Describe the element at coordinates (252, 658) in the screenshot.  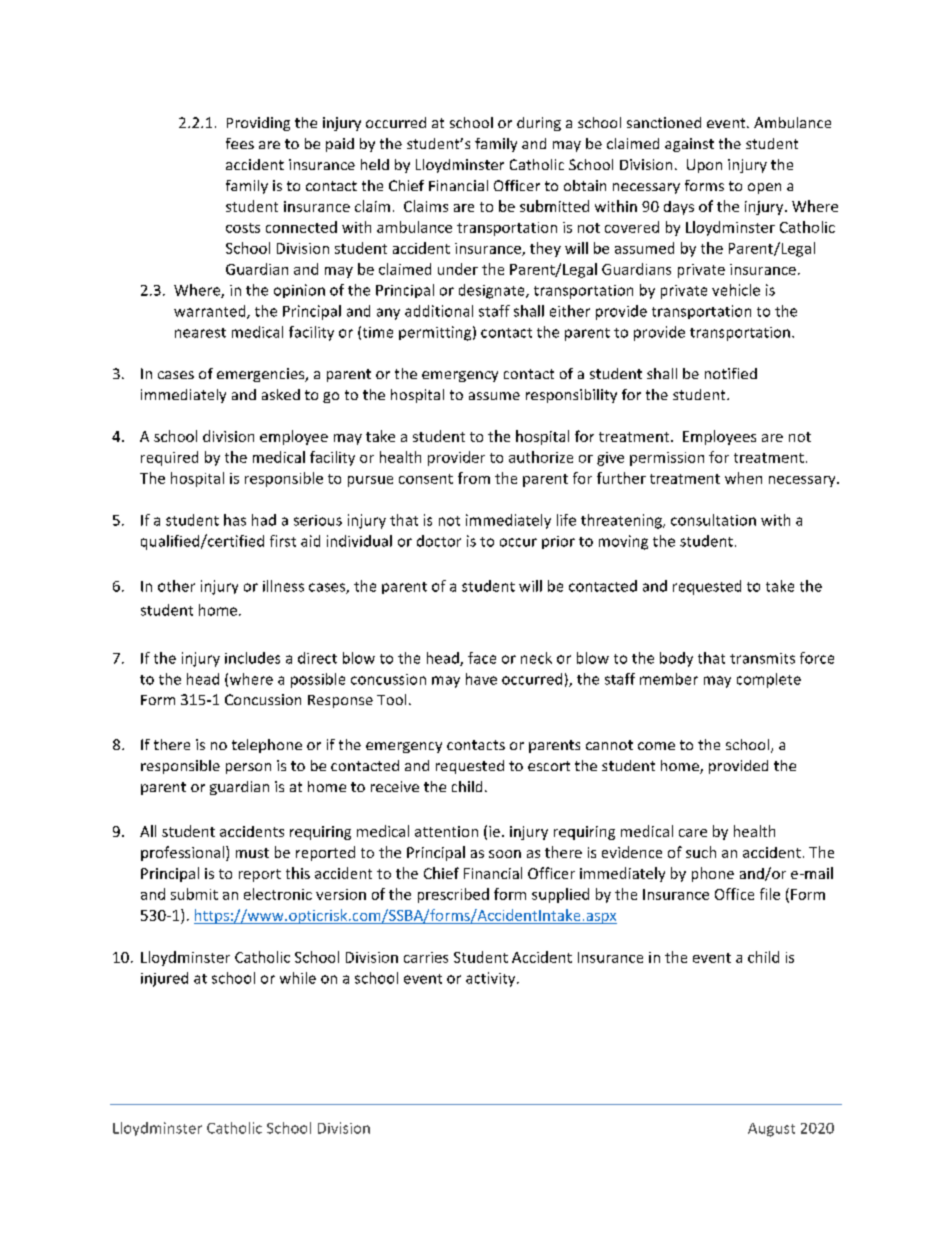
I see `includes` at that location.
